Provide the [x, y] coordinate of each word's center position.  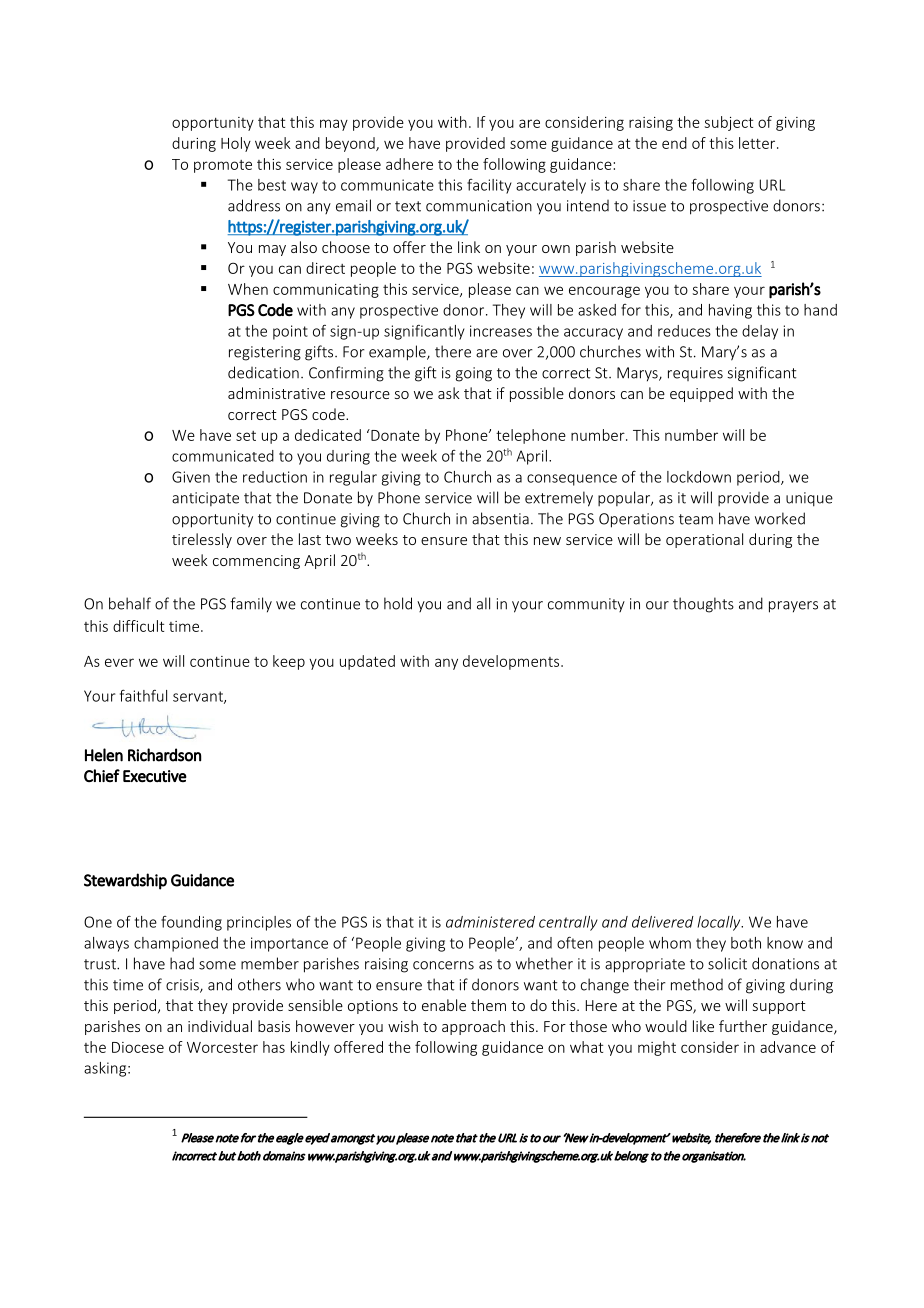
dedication [263, 372]
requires [695, 374]
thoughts [703, 605]
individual [220, 1026]
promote [223, 166]
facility [489, 186]
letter [758, 143]
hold [398, 603]
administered [490, 922]
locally [720, 923]
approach [473, 1027]
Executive [155, 776]
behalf [130, 603]
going [474, 374]
